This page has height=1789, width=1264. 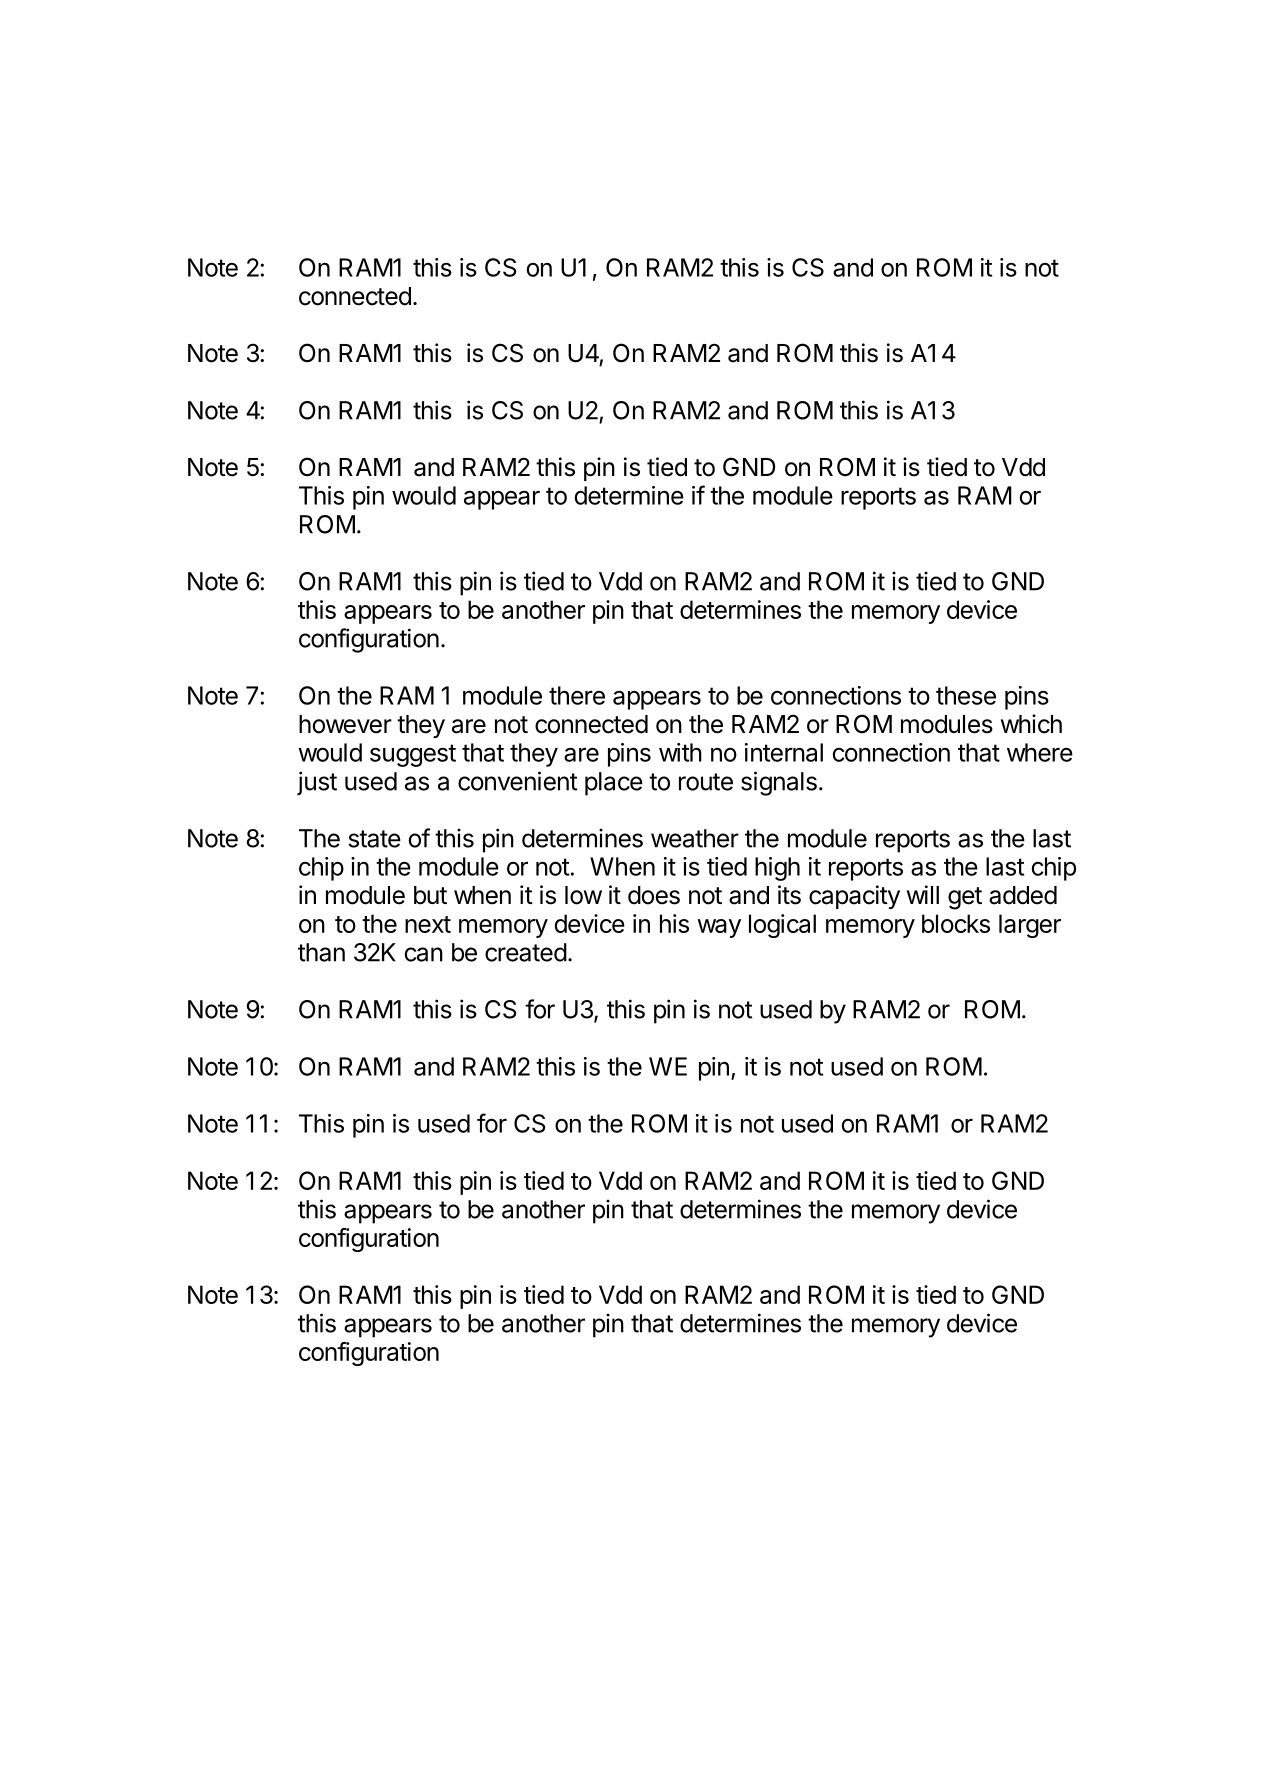 I want to click on route, so click(x=706, y=782).
